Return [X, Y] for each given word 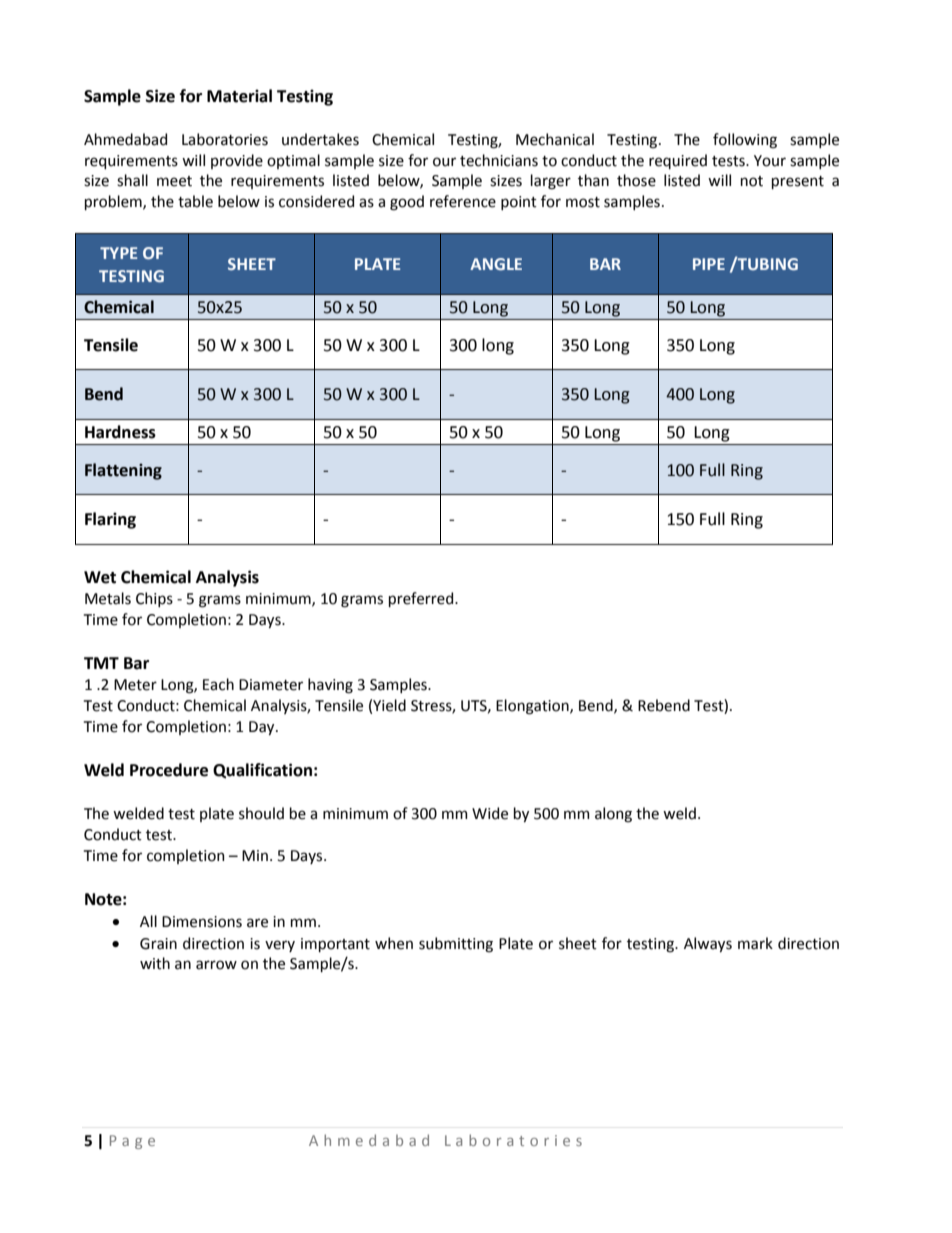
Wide [490, 813]
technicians [499, 160]
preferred [422, 599]
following [745, 141]
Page [132, 1142]
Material [239, 96]
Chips [154, 599]
